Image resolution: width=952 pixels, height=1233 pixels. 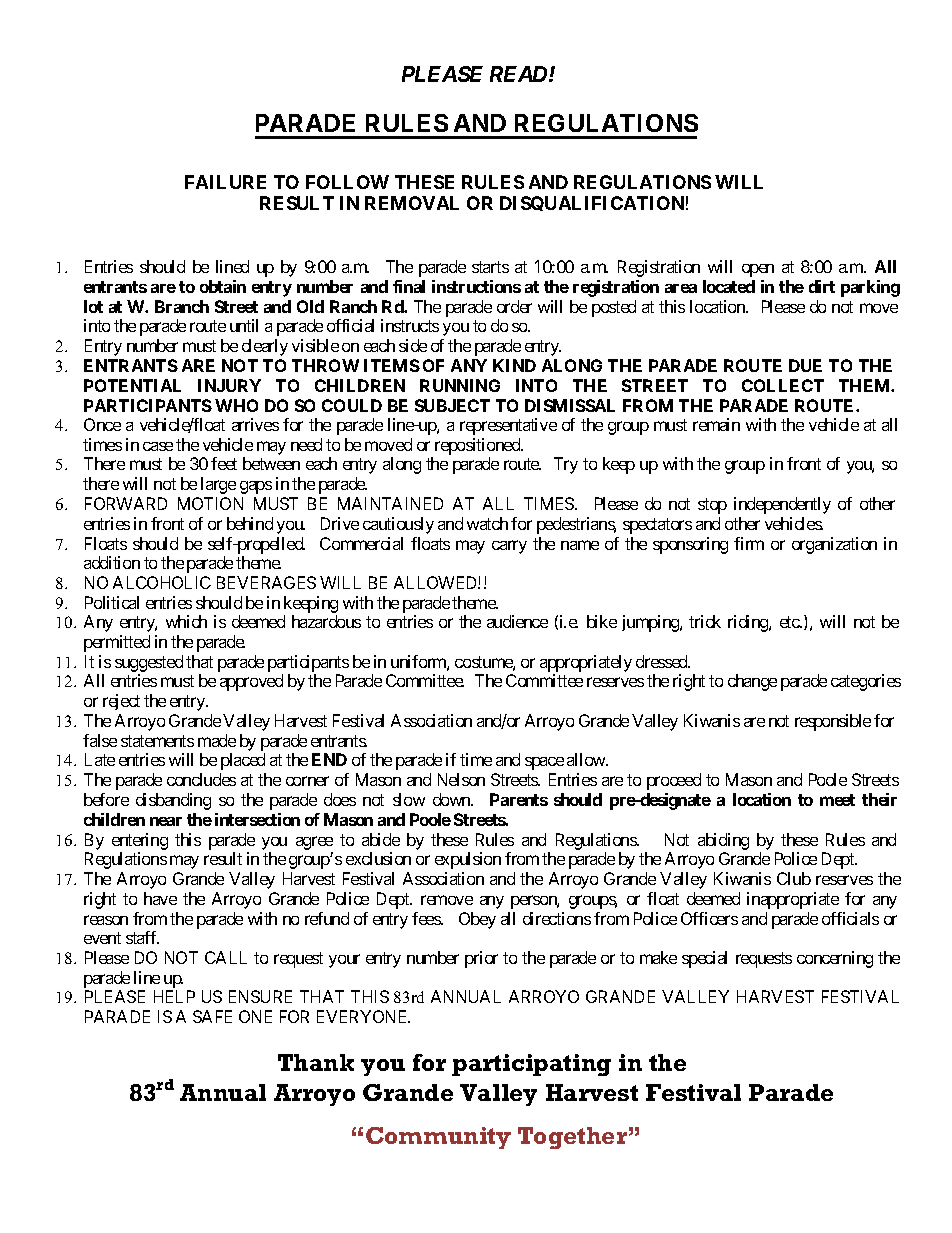 What do you see at coordinates (758, 270) in the document?
I see `open` at bounding box center [758, 270].
